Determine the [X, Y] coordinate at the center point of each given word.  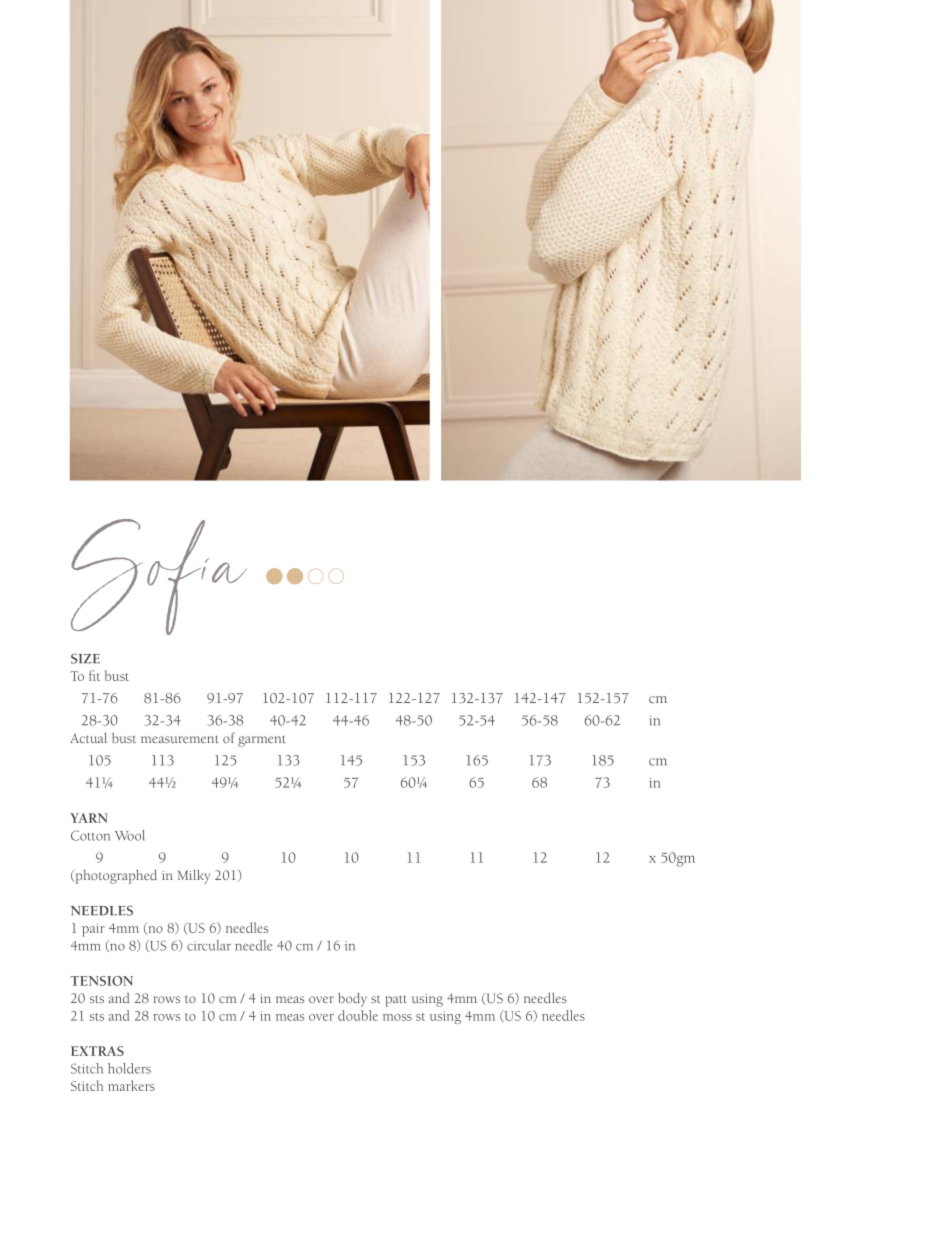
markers [131, 1085]
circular [209, 945]
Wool [130, 835]
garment [262, 741]
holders [129, 1068]
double [358, 1015]
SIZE [85, 658]
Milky [194, 877]
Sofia [159, 577]
